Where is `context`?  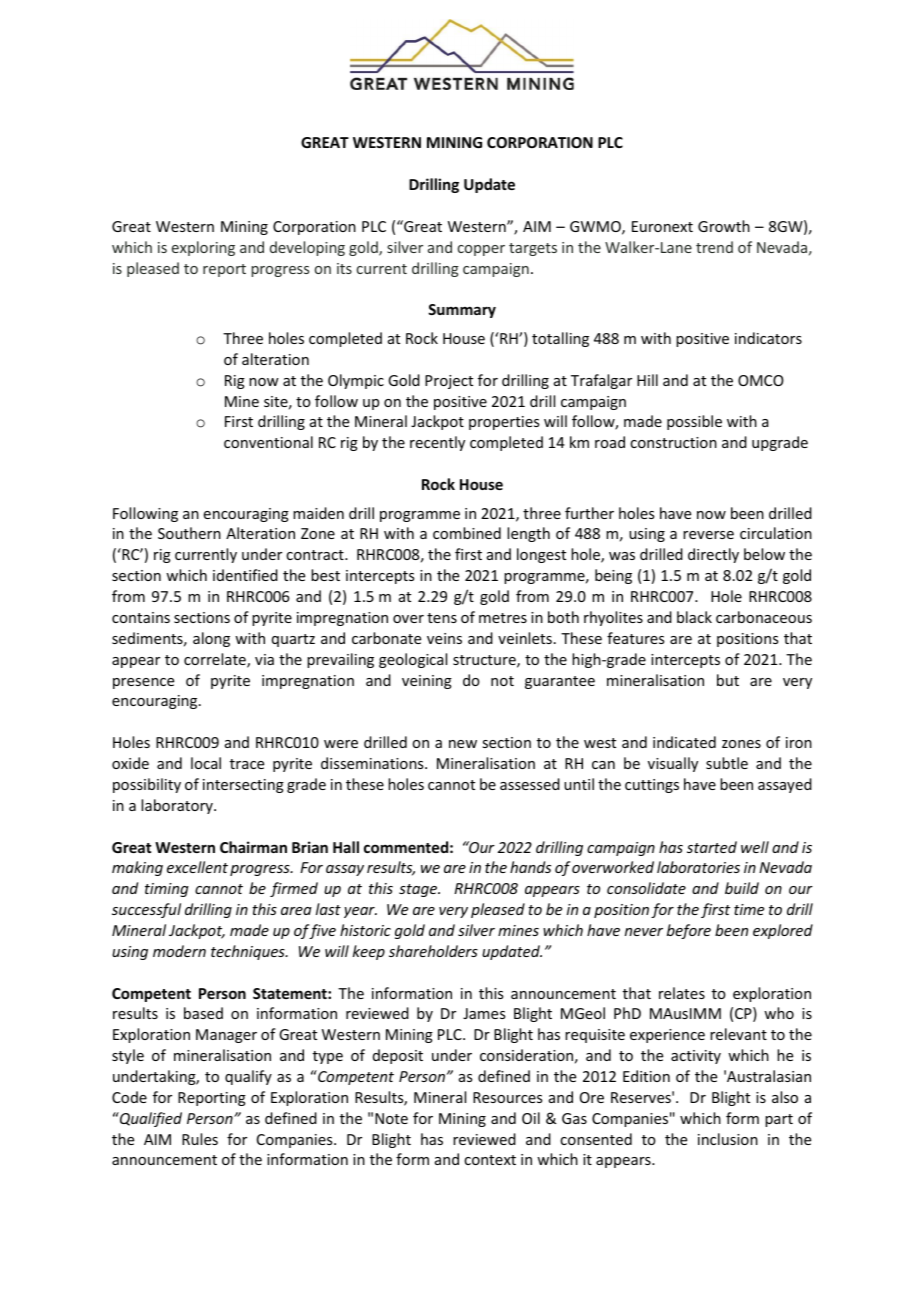
context is located at coordinates (490, 1160).
